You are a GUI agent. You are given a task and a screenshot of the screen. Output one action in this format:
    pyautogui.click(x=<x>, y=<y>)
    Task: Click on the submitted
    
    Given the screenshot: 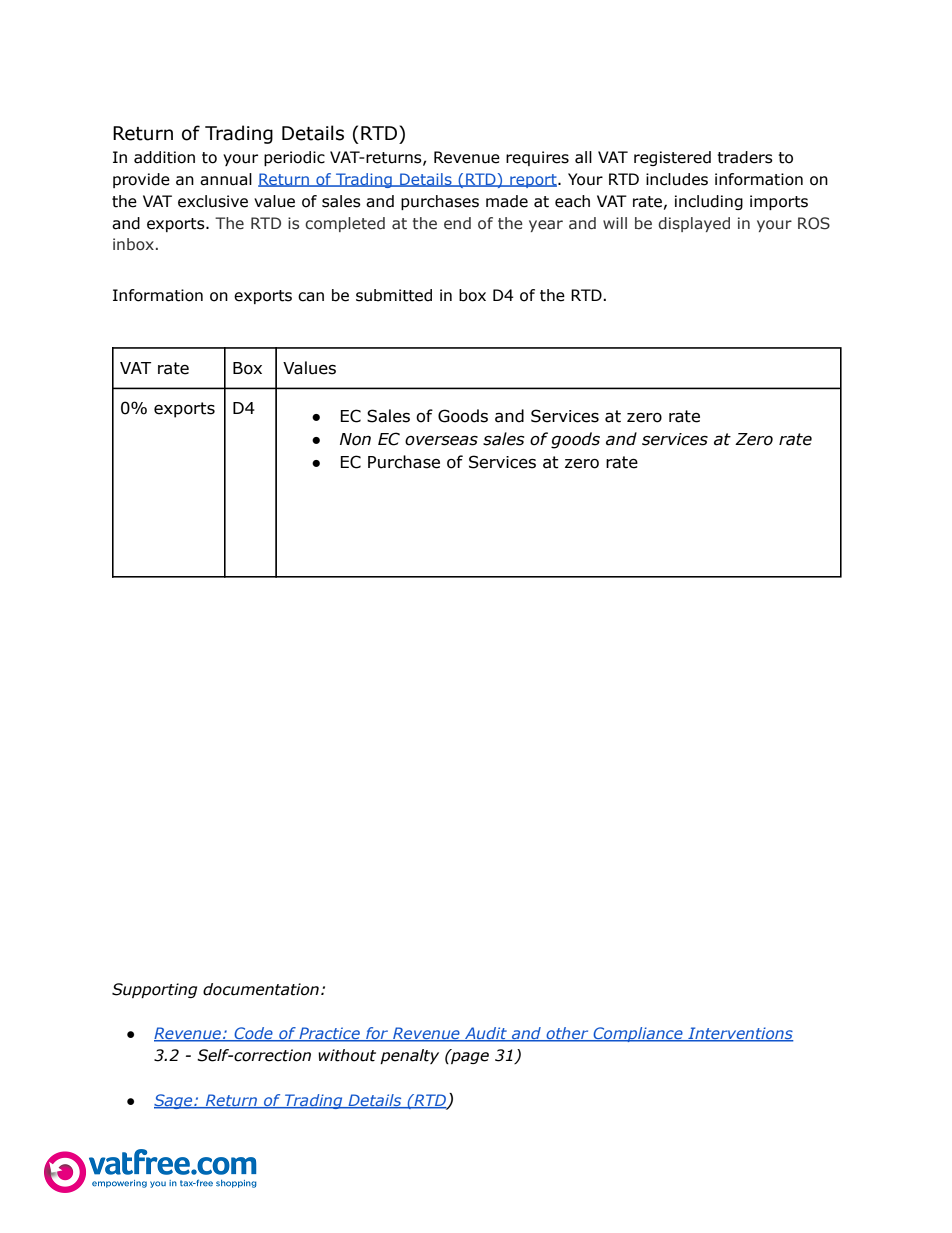 What is the action you would take?
    pyautogui.click(x=394, y=295)
